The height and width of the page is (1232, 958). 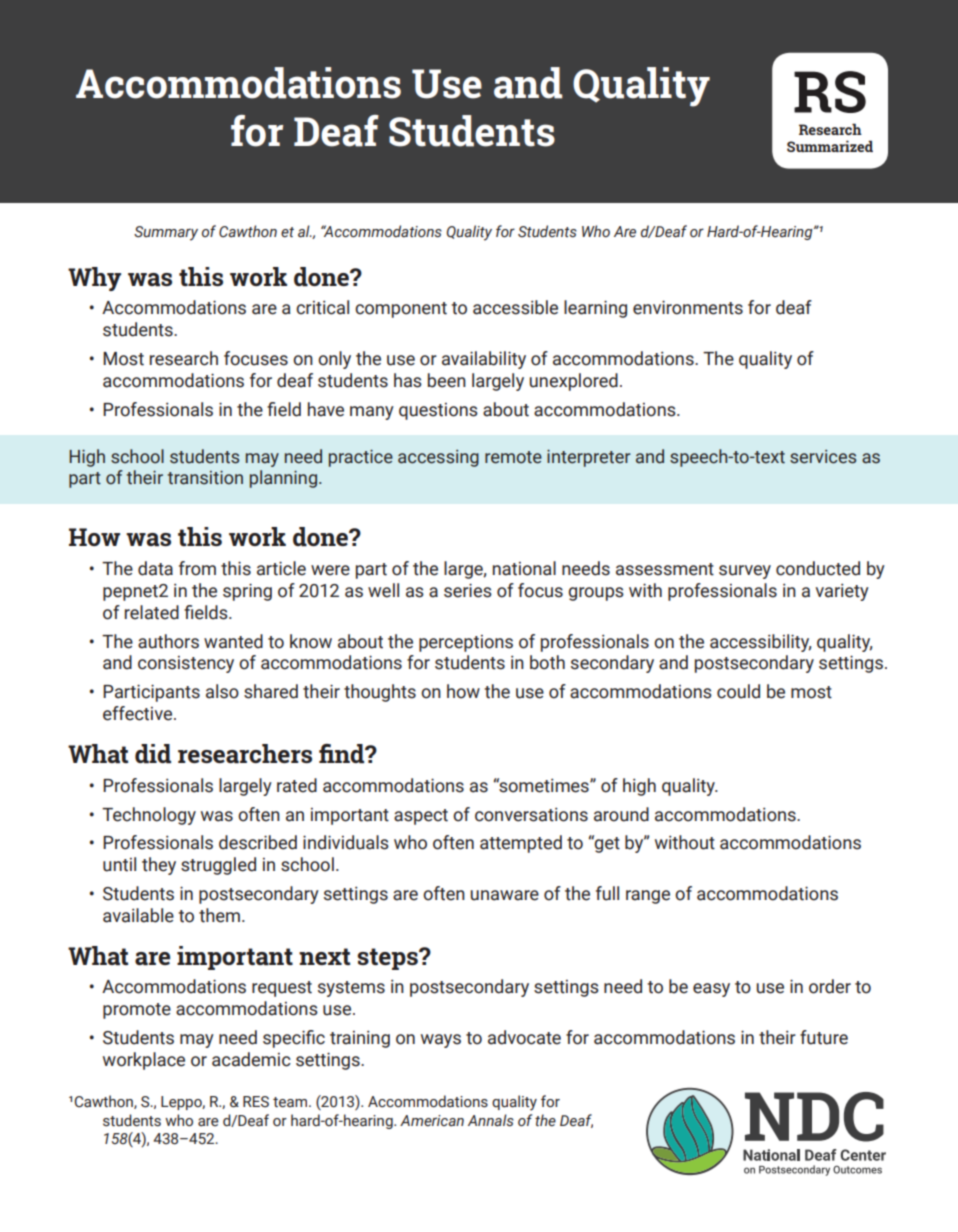 I want to click on Annals, so click(x=491, y=1120).
